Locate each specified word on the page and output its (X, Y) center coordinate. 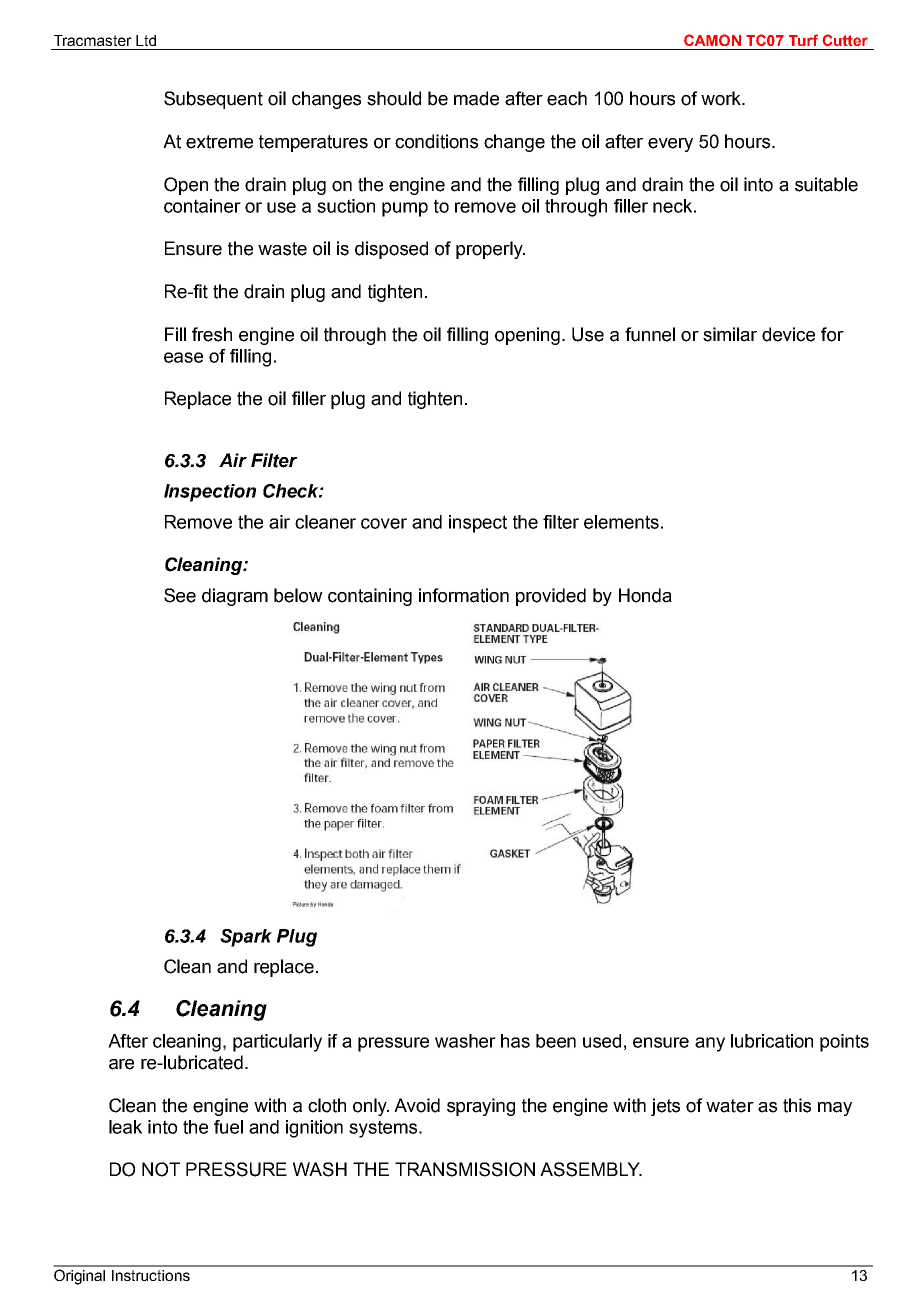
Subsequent (213, 100)
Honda (645, 595)
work (722, 98)
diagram (235, 597)
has (515, 1041)
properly (490, 250)
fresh (212, 334)
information (464, 595)
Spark (246, 938)
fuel (228, 1127)
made (476, 98)
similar (730, 334)
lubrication (772, 1041)
